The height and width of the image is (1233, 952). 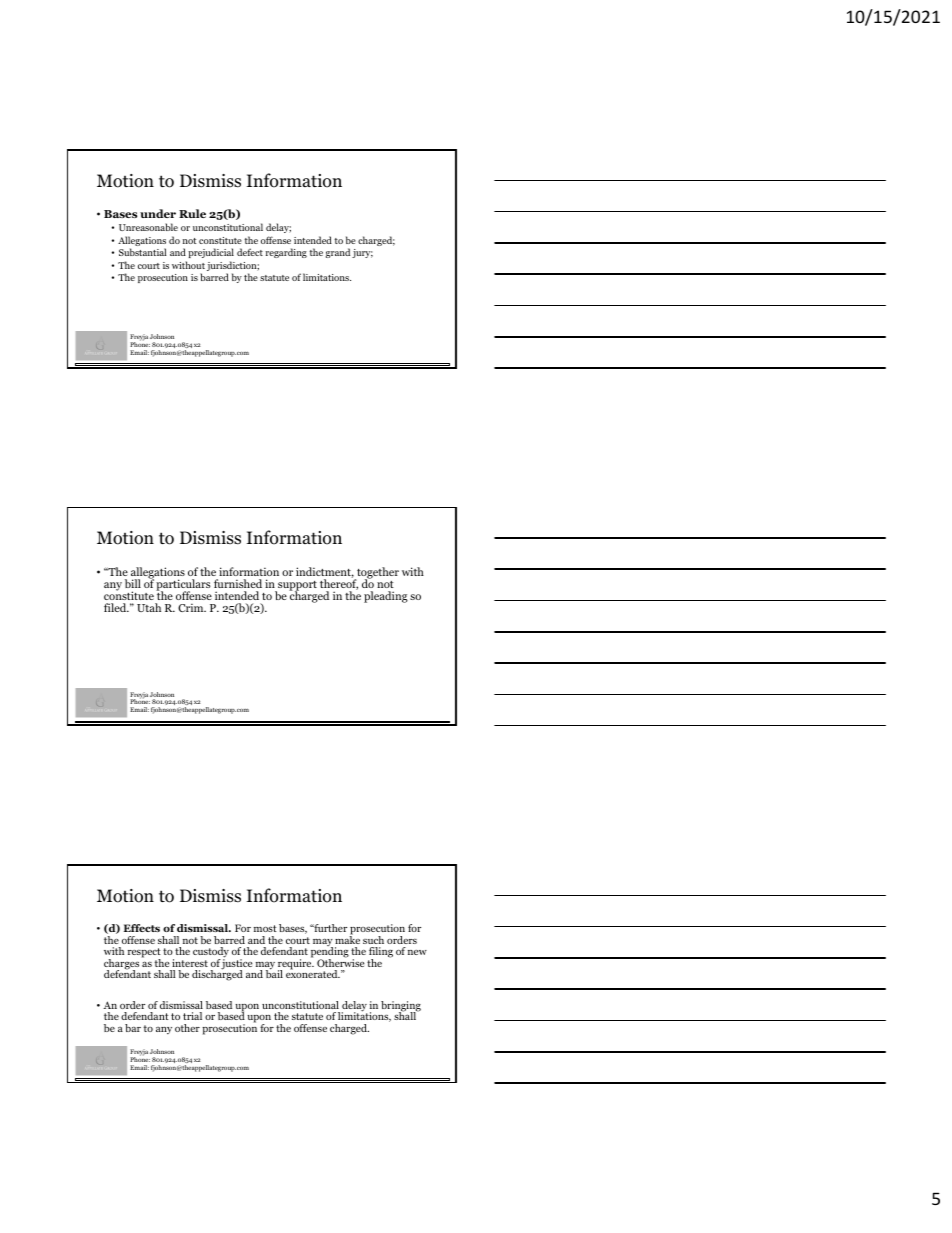 I want to click on furnished, so click(x=238, y=583).
